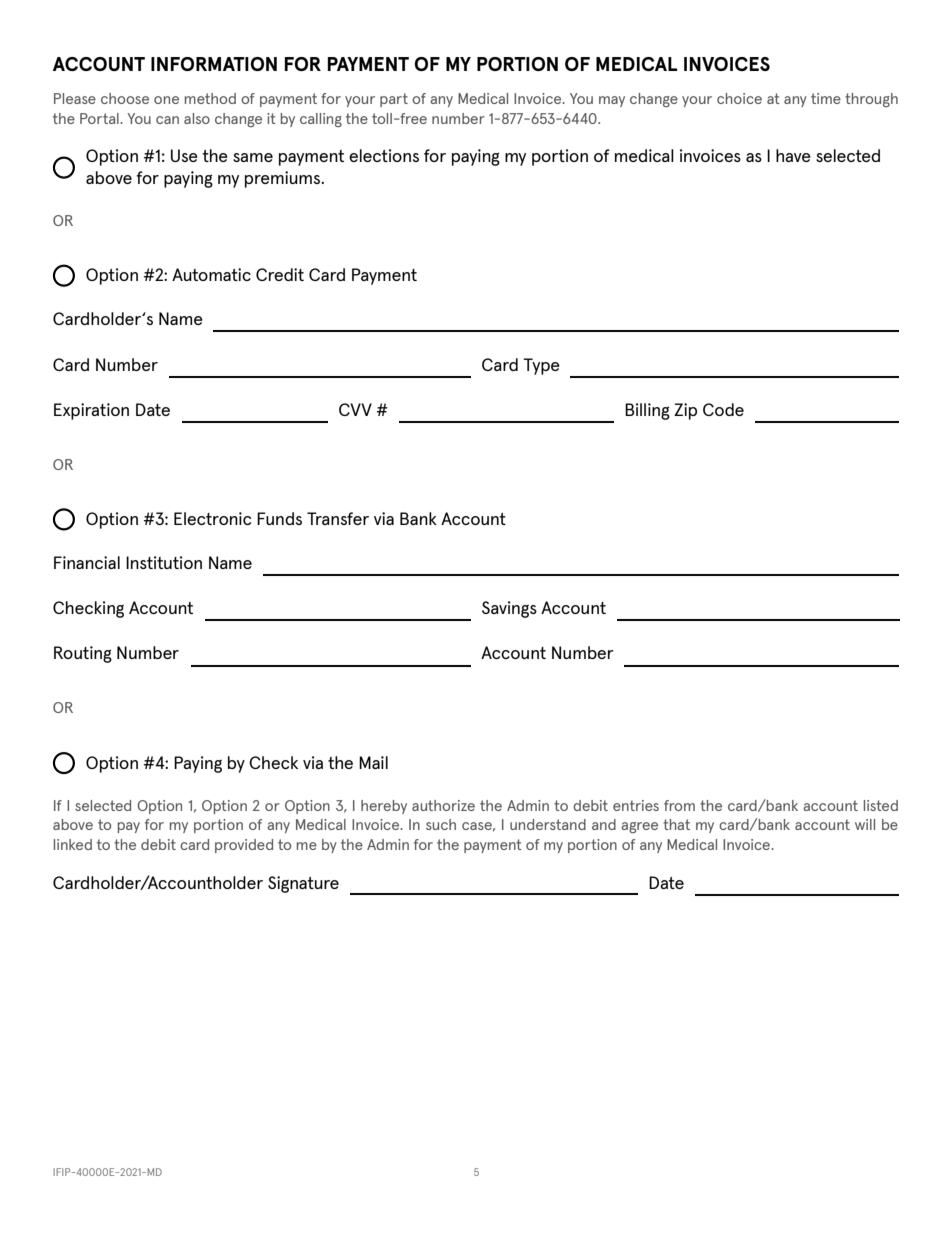  What do you see at coordinates (826, 98) in the image?
I see `time` at bounding box center [826, 98].
